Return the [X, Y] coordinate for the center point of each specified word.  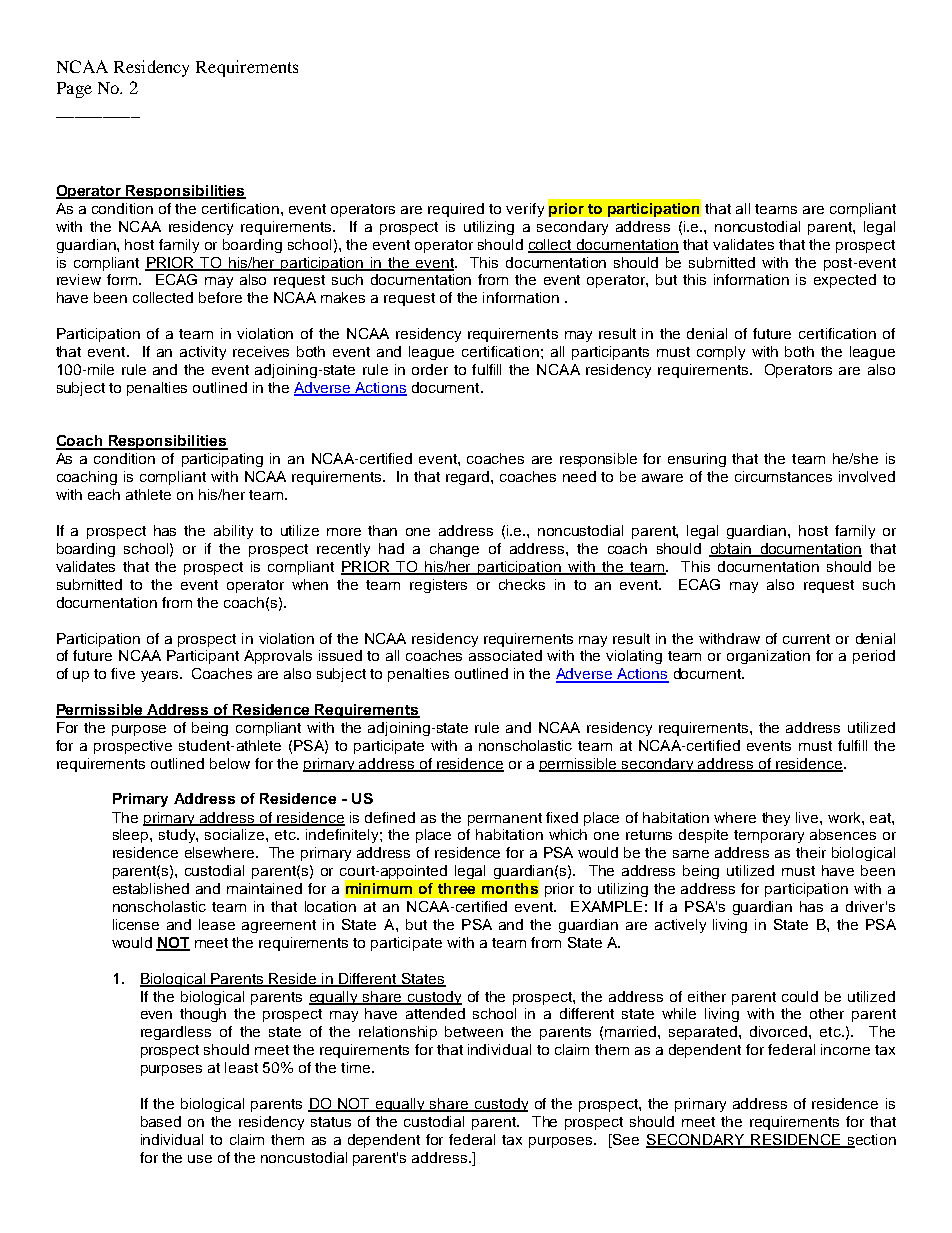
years [159, 676]
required [456, 210]
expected [845, 281]
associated [505, 655]
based [161, 1121]
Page [74, 90]
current [806, 639]
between [474, 1031]
